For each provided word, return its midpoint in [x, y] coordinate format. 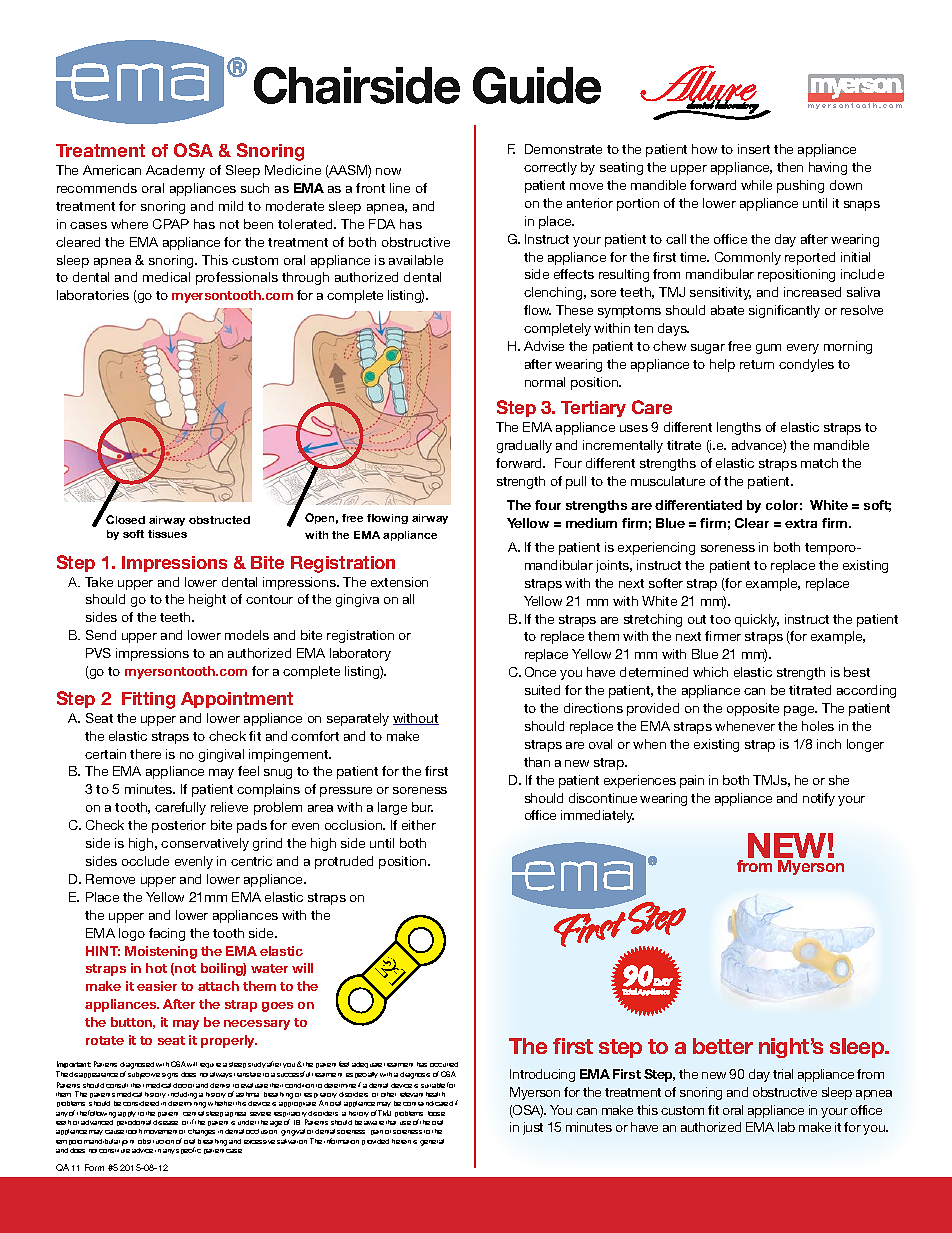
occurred [444, 1064]
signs [170, 1076]
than [537, 762]
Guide [537, 85]
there [145, 754]
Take [99, 582]
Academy [175, 171]
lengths [739, 428]
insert [754, 149]
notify [819, 799]
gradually [524, 446]
